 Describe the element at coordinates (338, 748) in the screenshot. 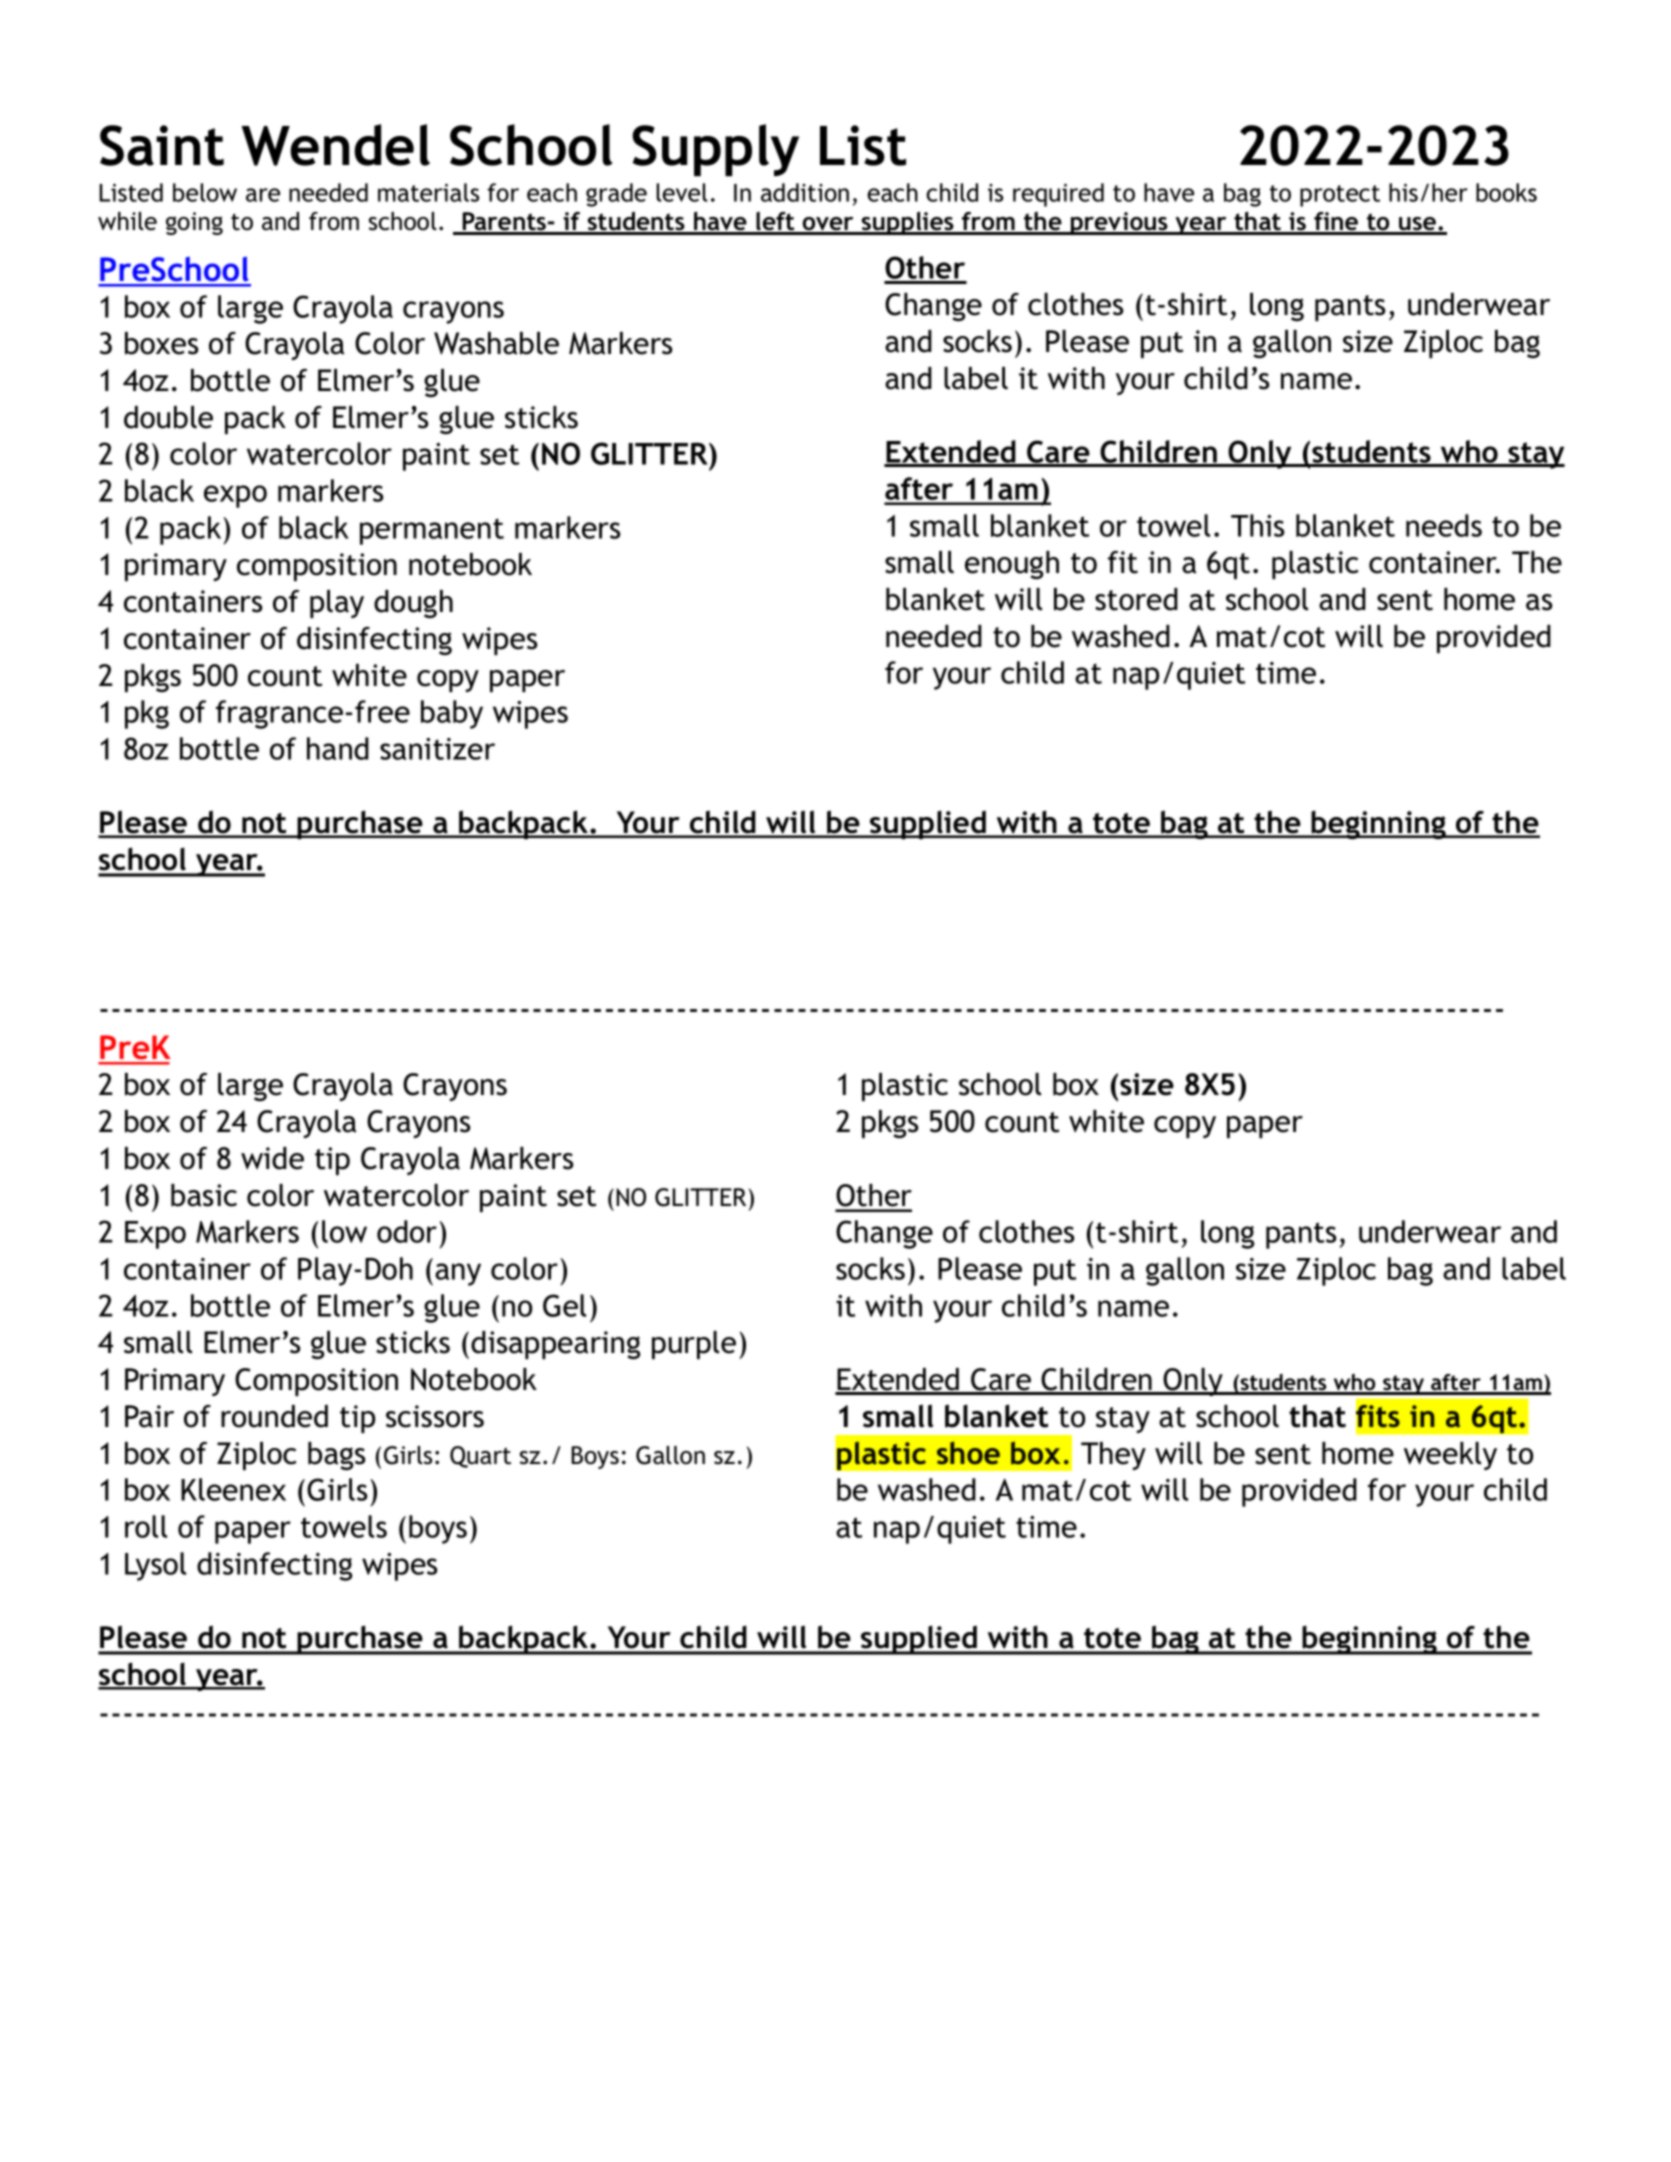

I see `hand` at that location.
